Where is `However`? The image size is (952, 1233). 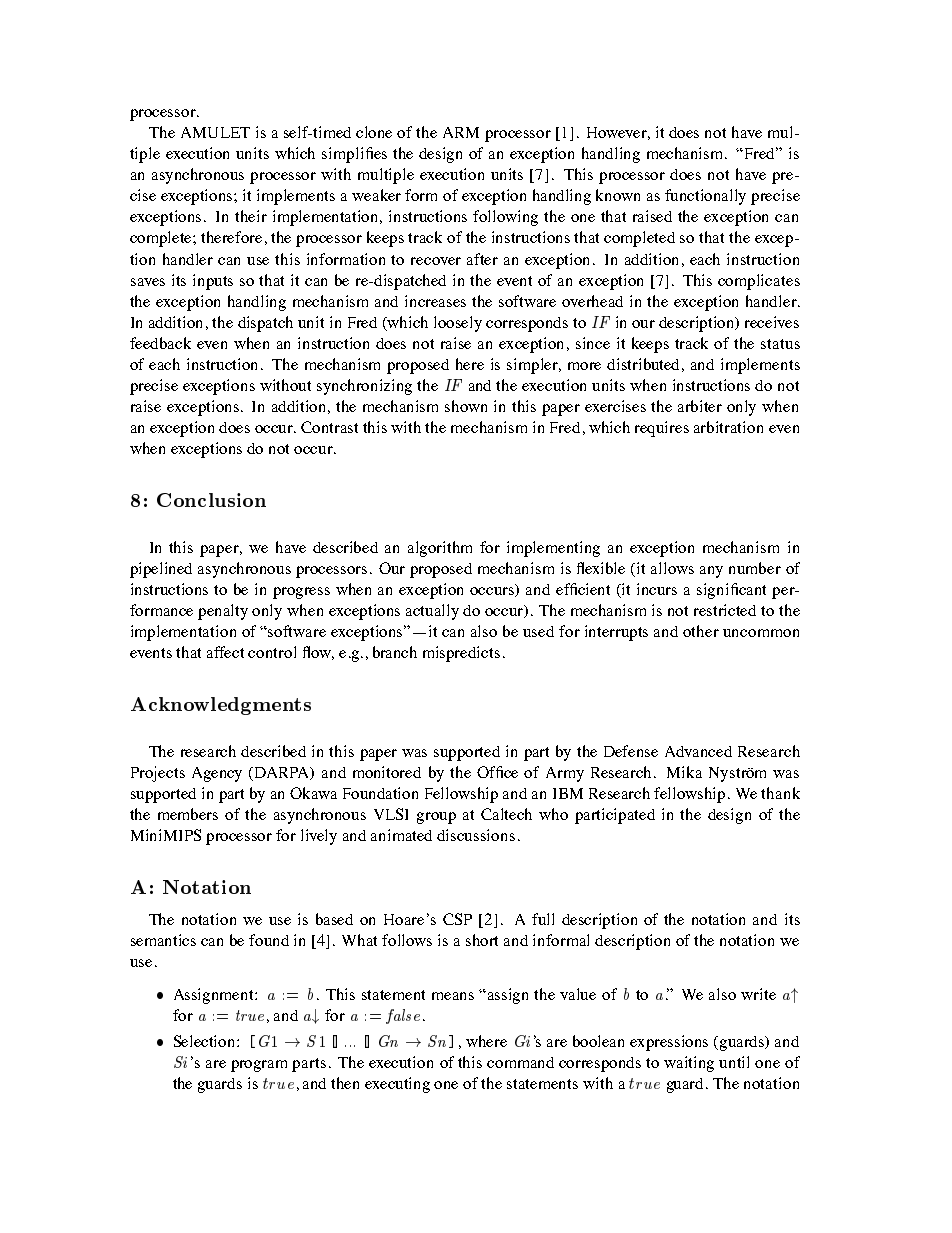 However is located at coordinates (618, 133).
